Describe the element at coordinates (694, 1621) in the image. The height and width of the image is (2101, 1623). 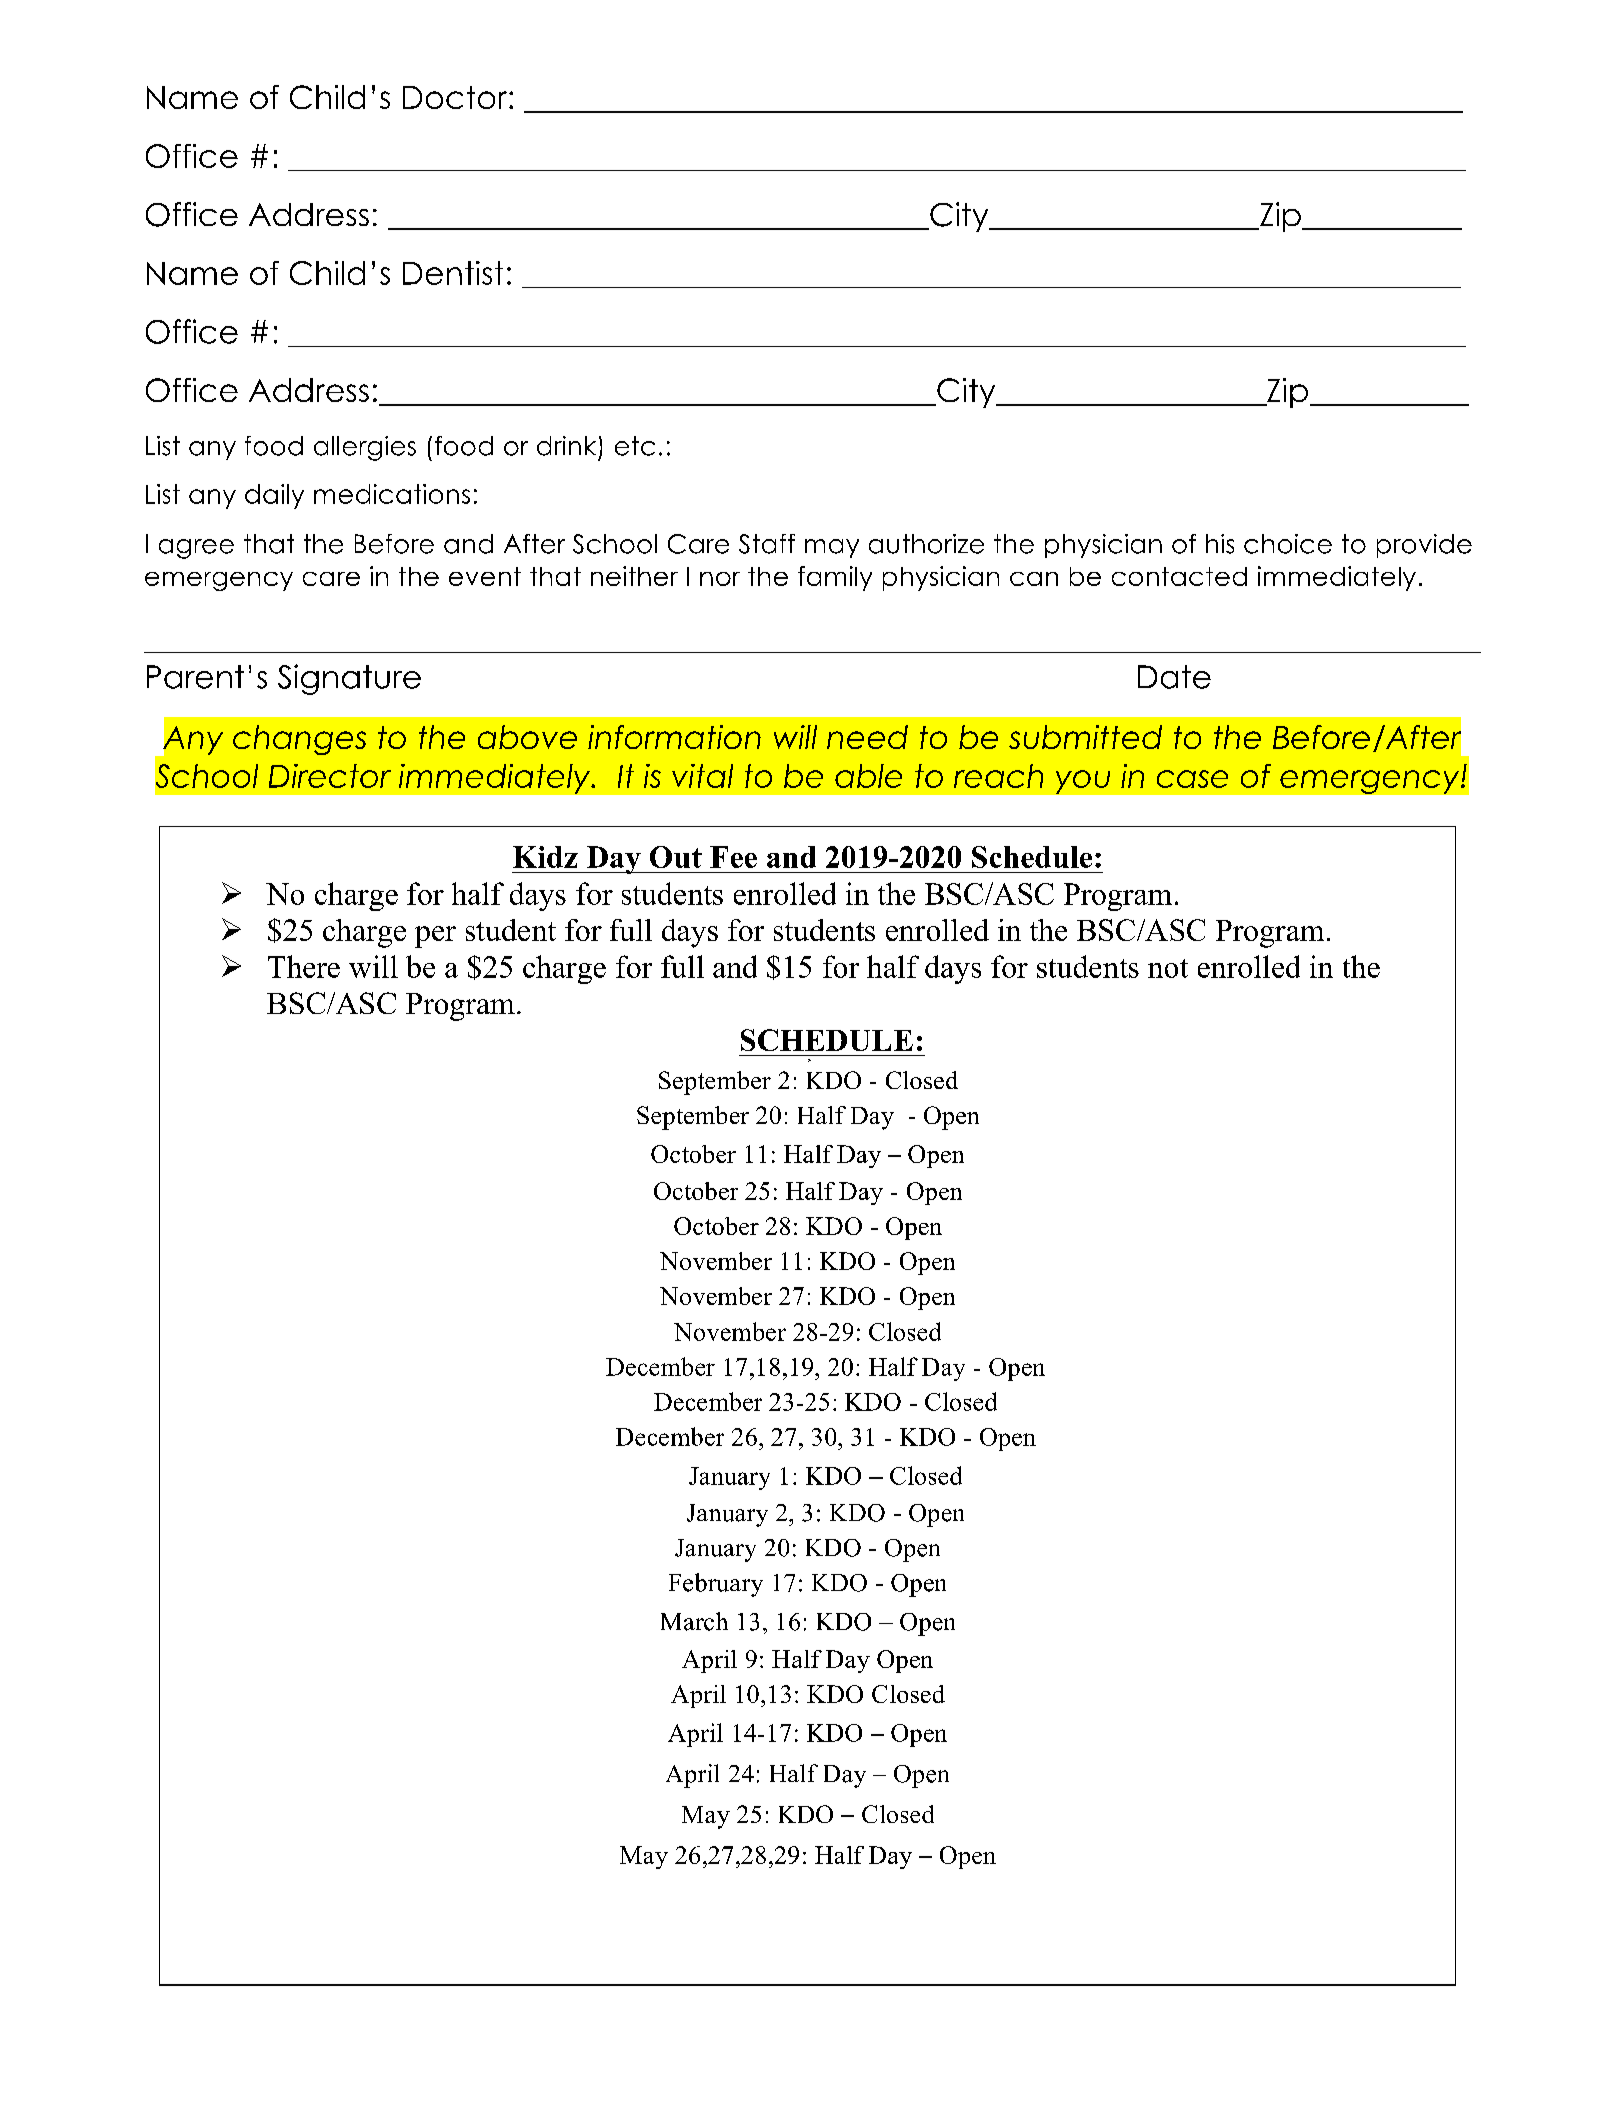
I see `March` at that location.
